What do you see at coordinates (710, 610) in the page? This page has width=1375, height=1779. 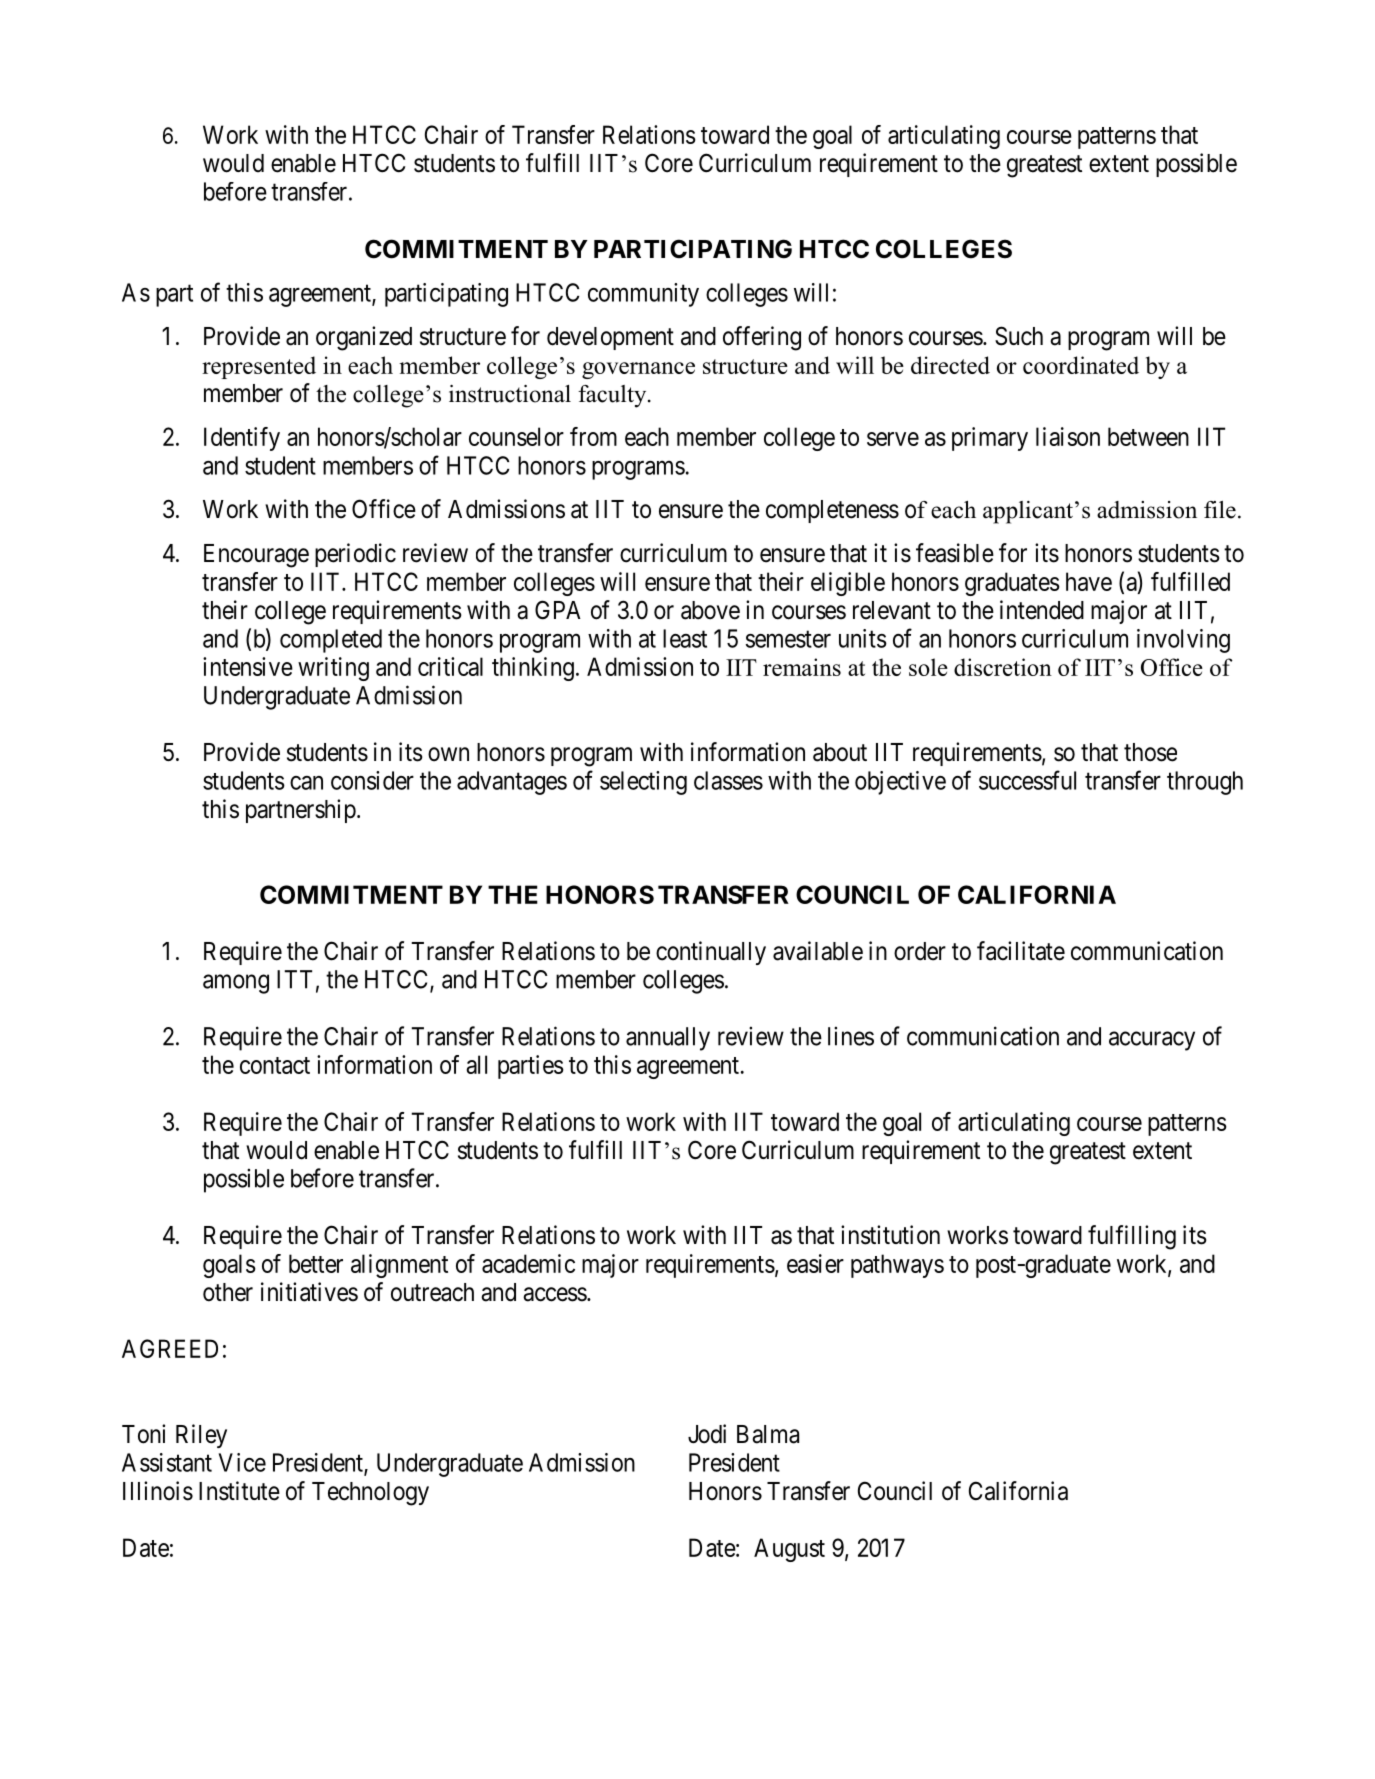 I see `above` at bounding box center [710, 610].
